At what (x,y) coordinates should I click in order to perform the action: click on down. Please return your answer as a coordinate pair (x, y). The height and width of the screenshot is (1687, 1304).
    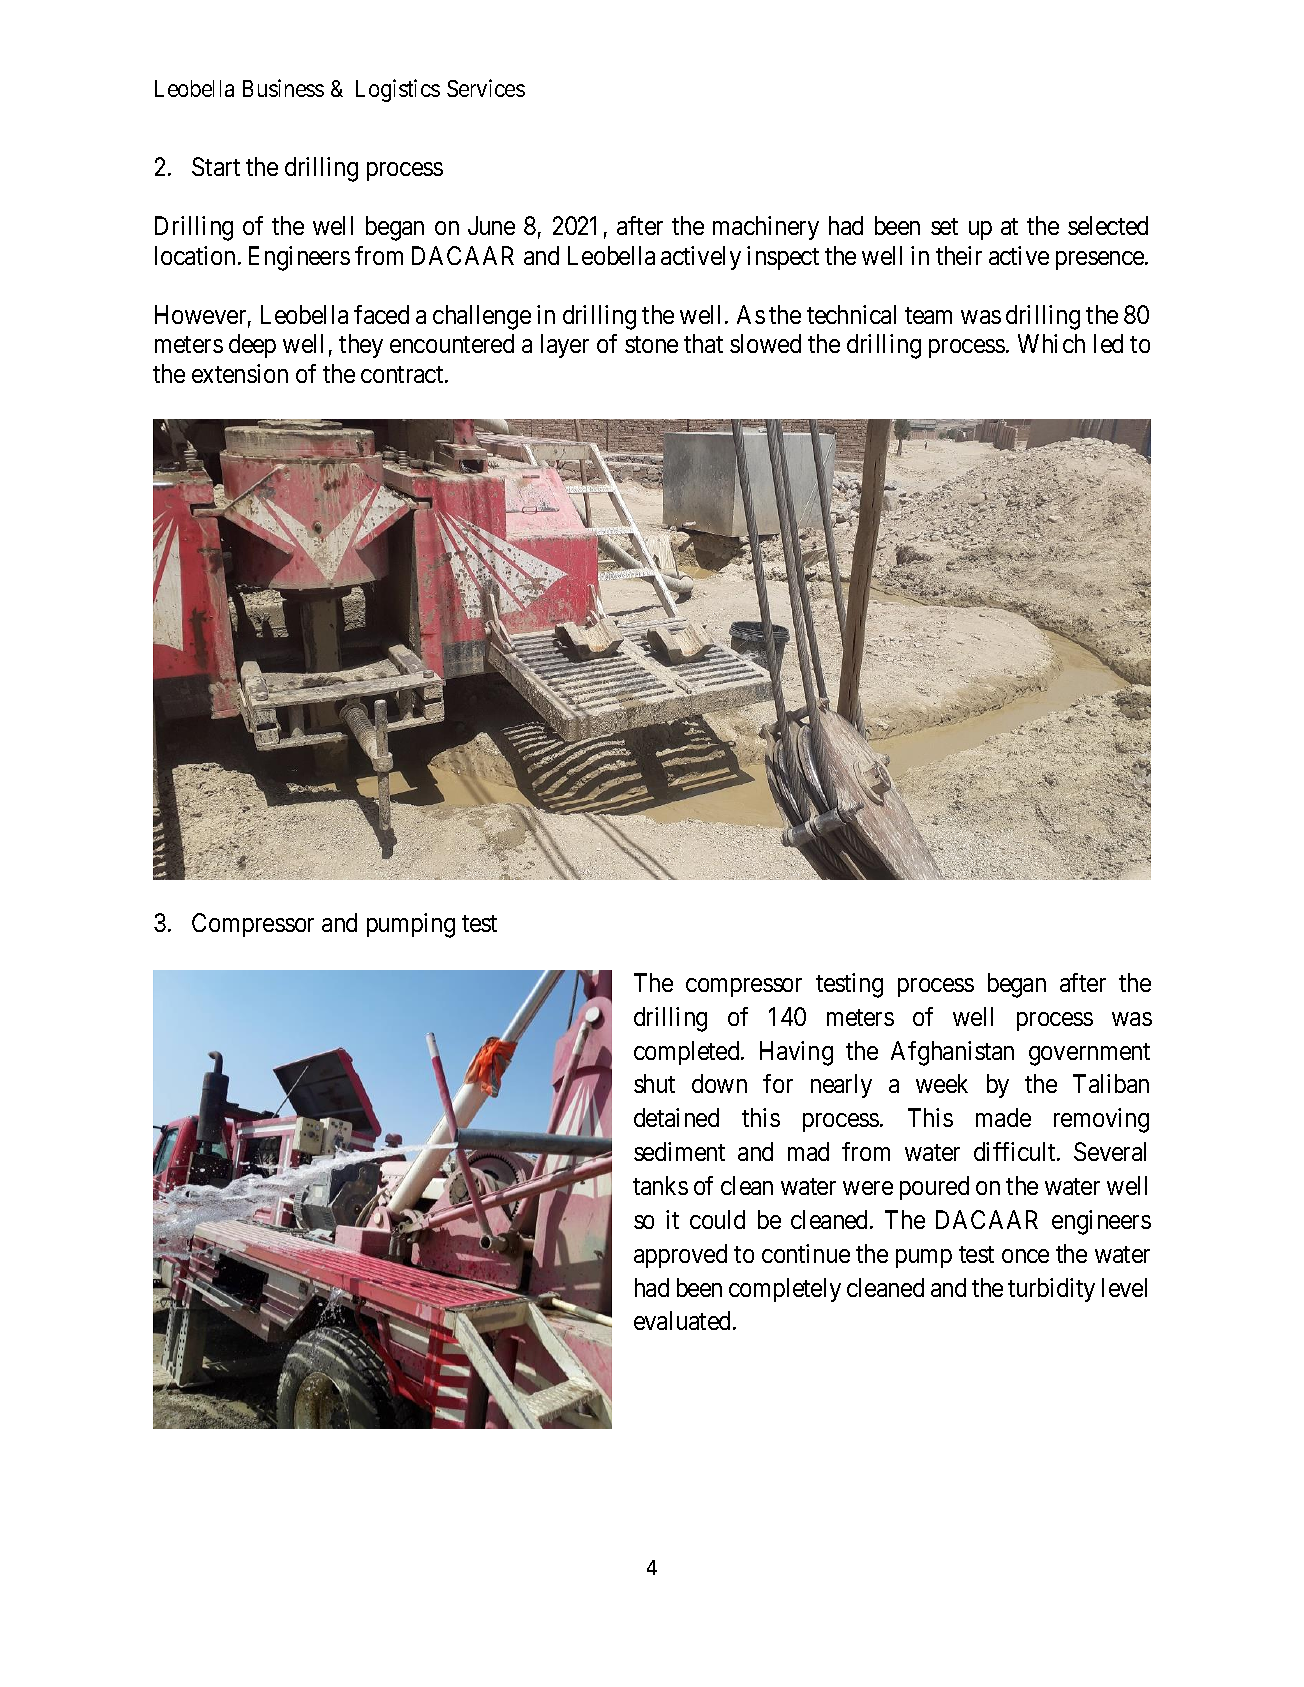
    Looking at the image, I should click on (719, 1083).
